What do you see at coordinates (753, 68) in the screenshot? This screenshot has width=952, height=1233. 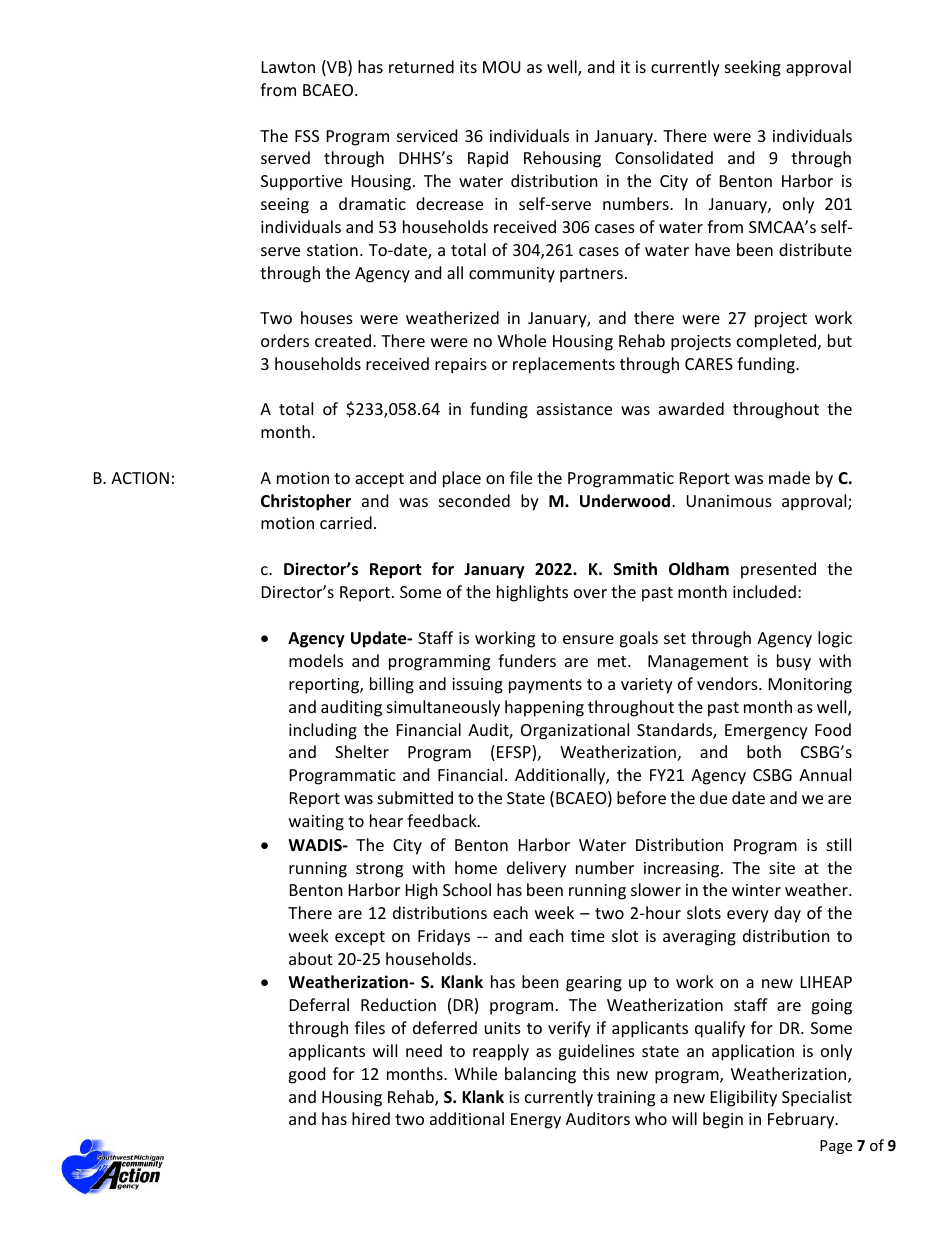 I see `seeking` at bounding box center [753, 68].
